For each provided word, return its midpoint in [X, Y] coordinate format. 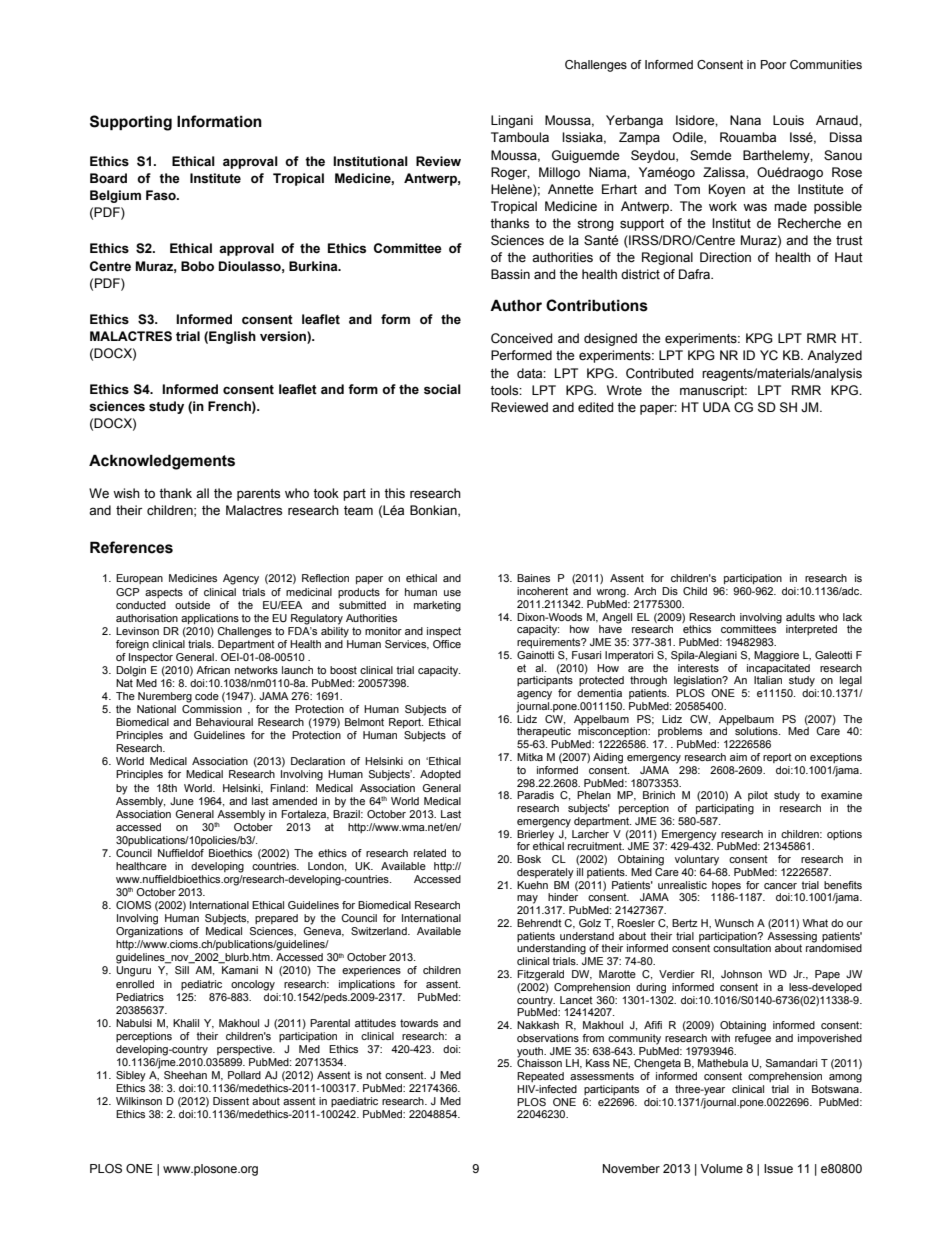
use [452, 593]
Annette [570, 189]
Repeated [540, 1077]
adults [800, 617]
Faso [162, 195]
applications [210, 619]
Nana [745, 120]
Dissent [231, 1101]
